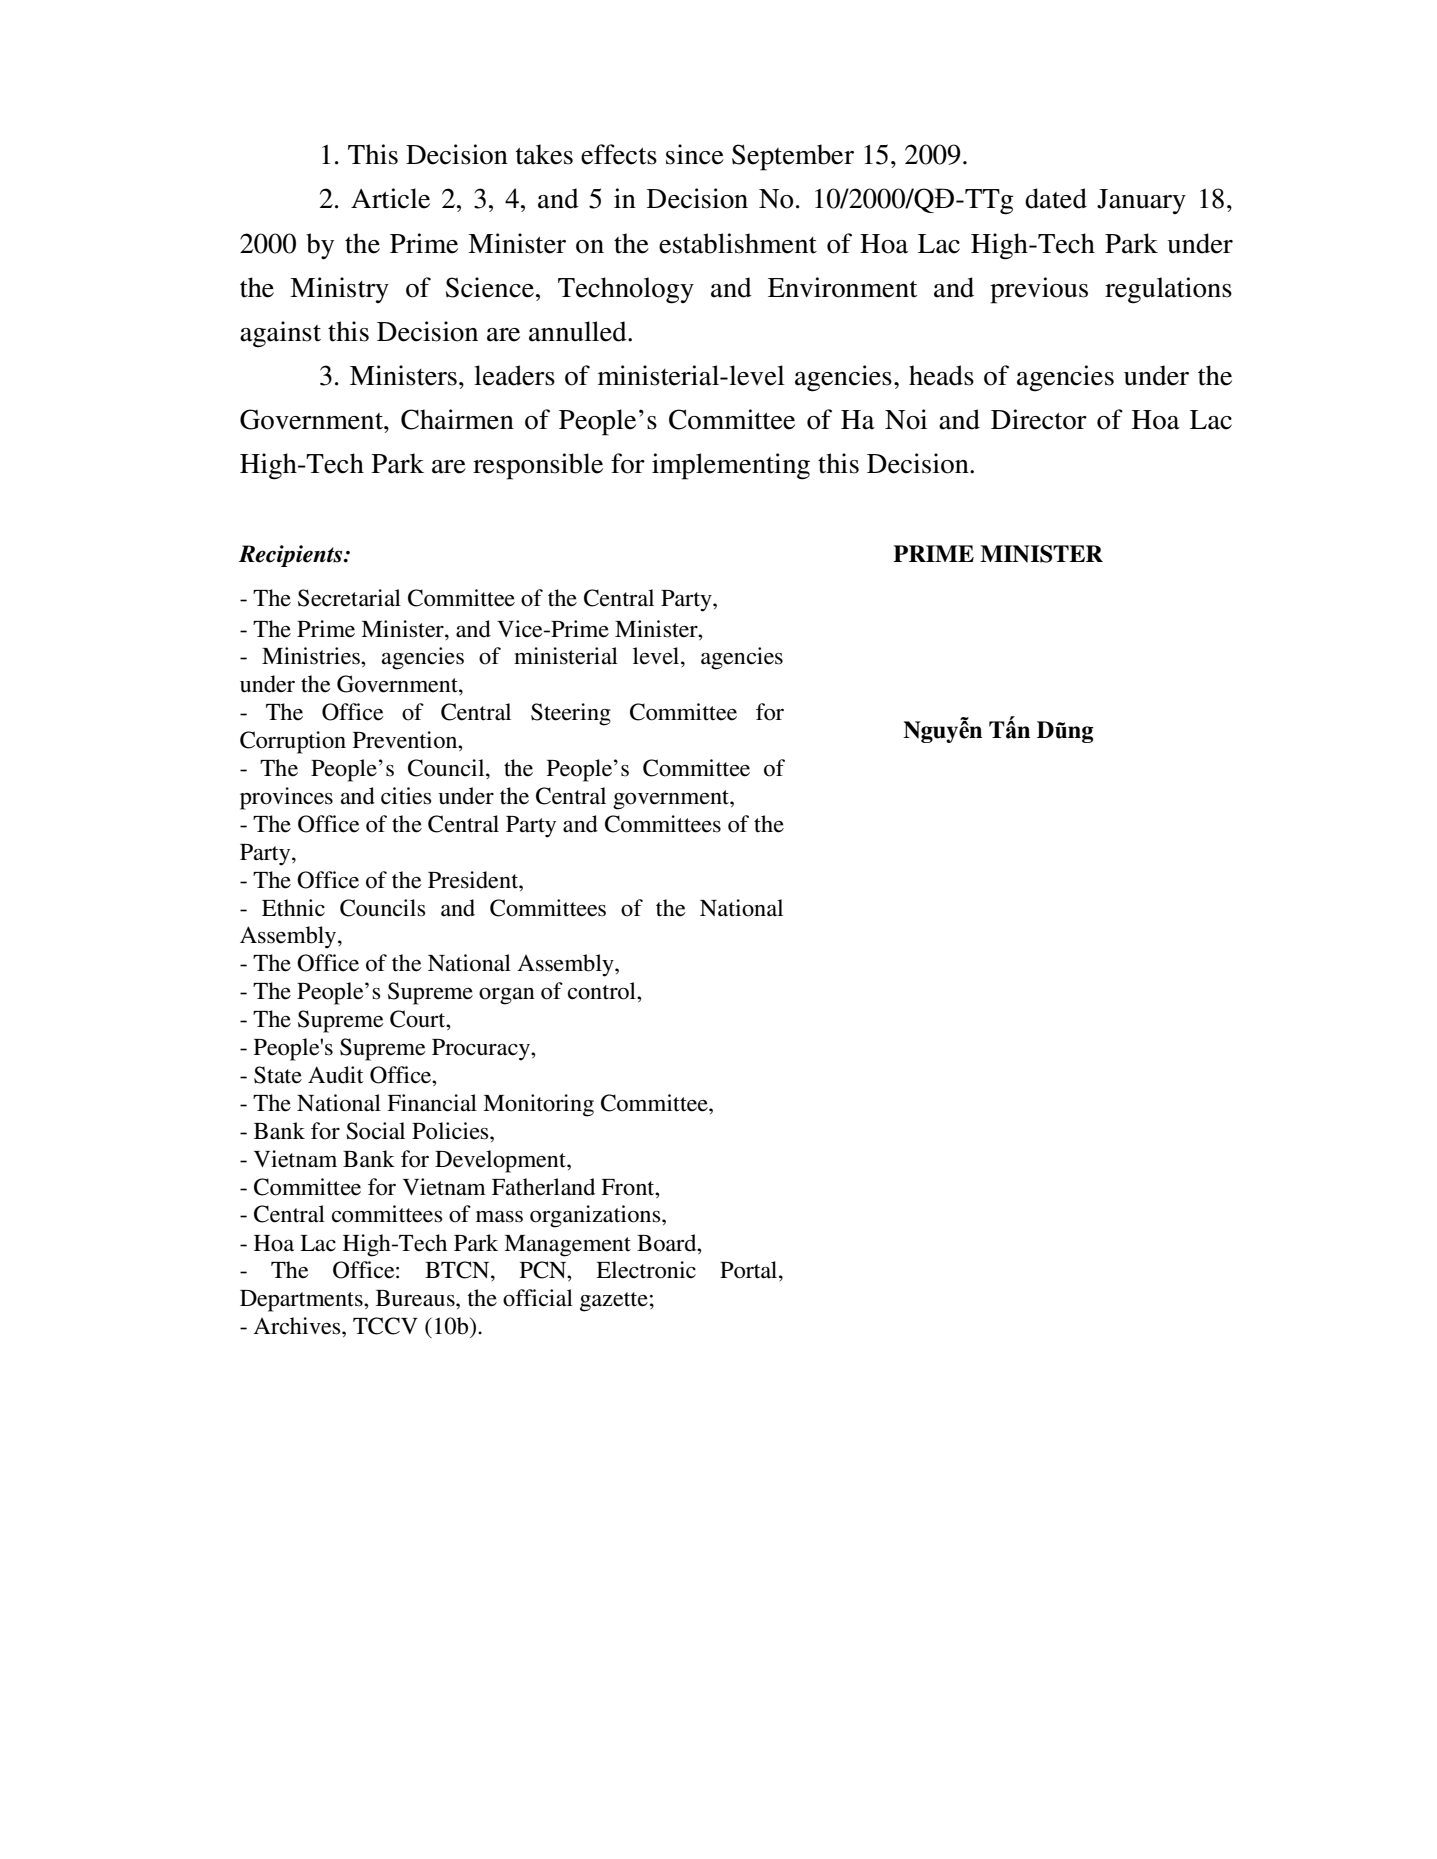  Describe the element at coordinates (731, 466) in the screenshot. I see `implementing` at that location.
